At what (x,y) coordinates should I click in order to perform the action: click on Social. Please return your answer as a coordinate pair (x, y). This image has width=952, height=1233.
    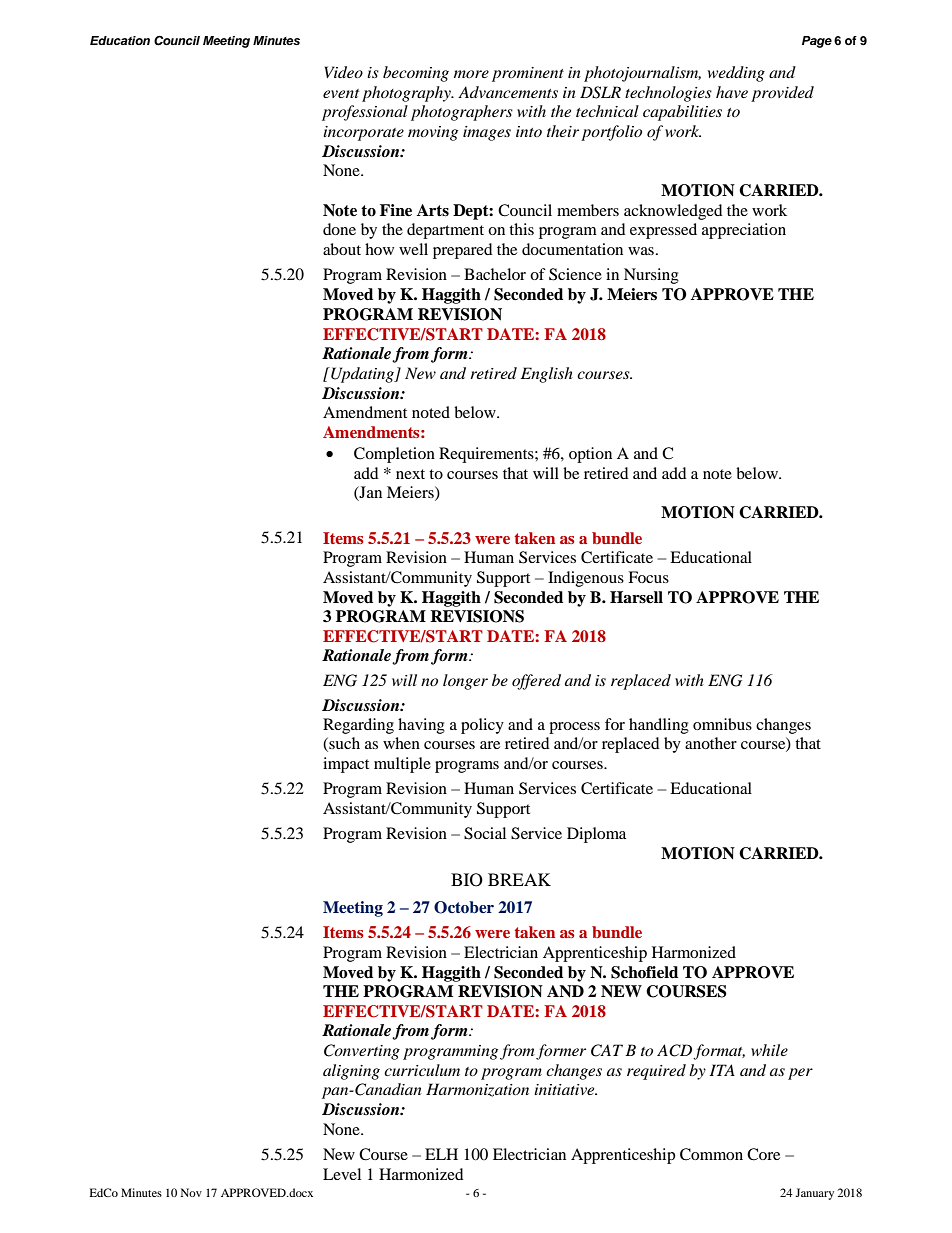
    Looking at the image, I should click on (485, 833).
